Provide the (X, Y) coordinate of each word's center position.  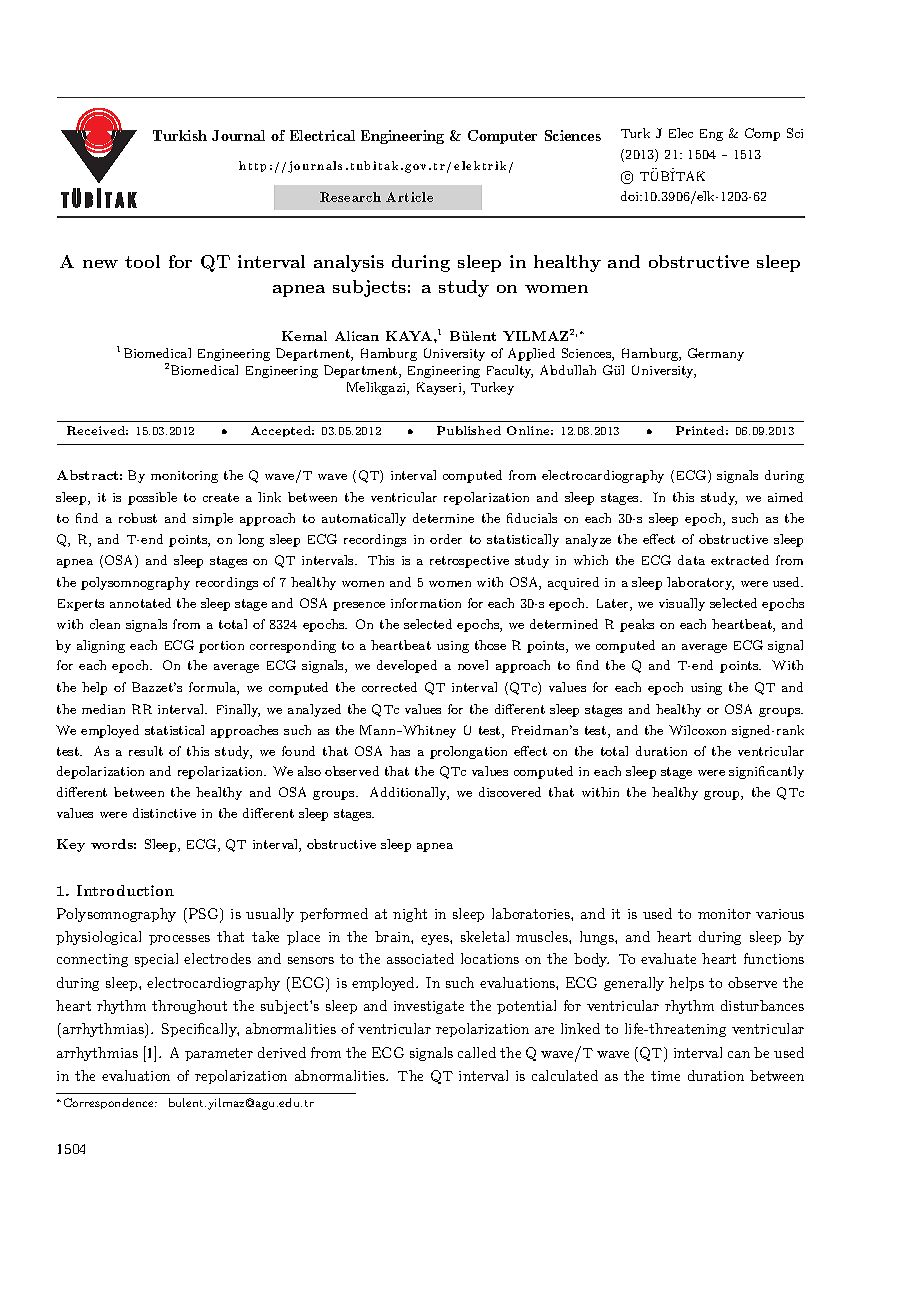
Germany (716, 354)
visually (682, 604)
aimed (785, 497)
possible (152, 498)
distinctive (164, 813)
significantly (766, 772)
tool (142, 261)
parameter (219, 1054)
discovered (510, 792)
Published (469, 430)
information (426, 603)
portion (221, 647)
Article (409, 197)
